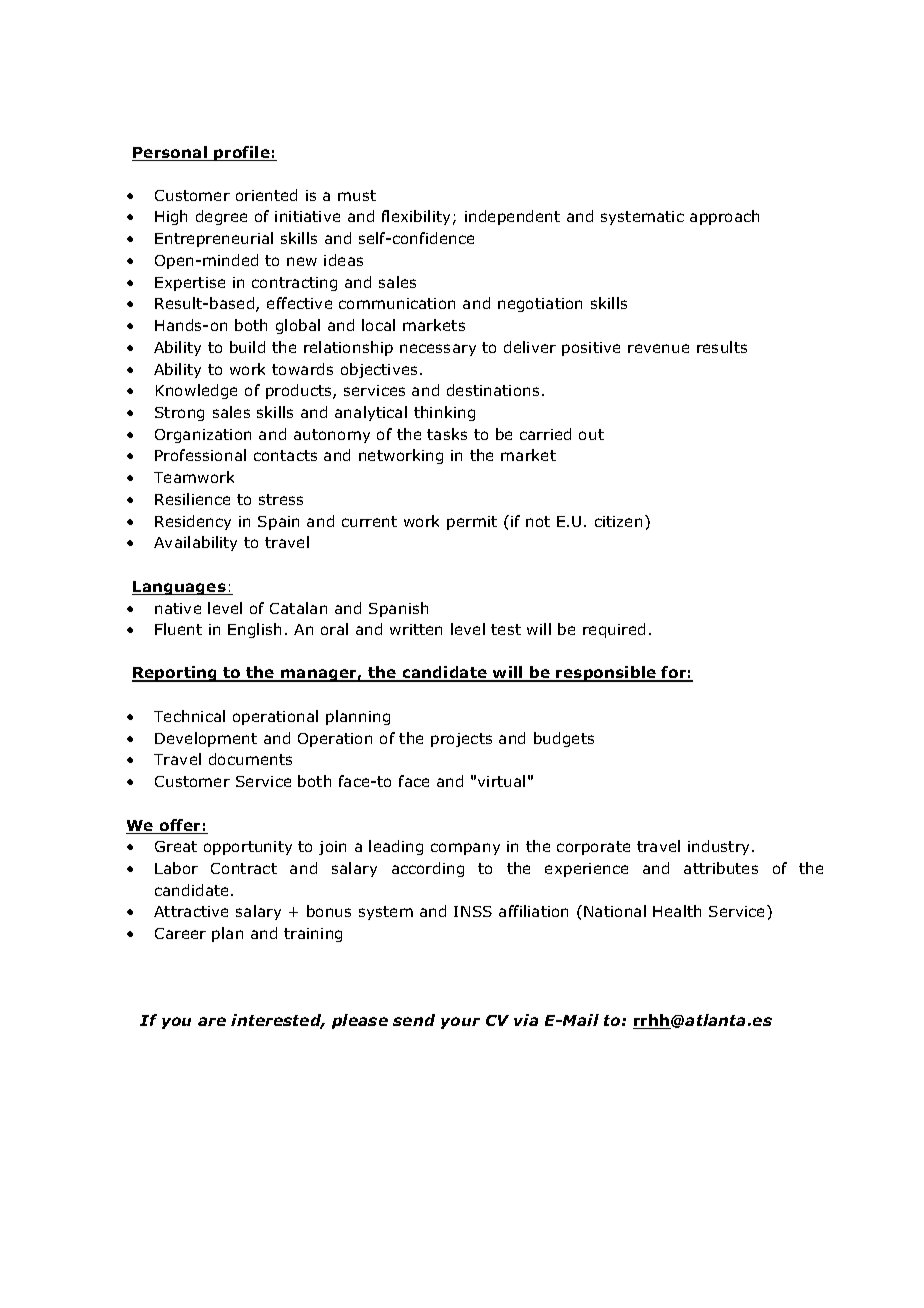 This image has height=1308, width=924. Describe the element at coordinates (180, 933) in the image. I see `Career` at that location.
